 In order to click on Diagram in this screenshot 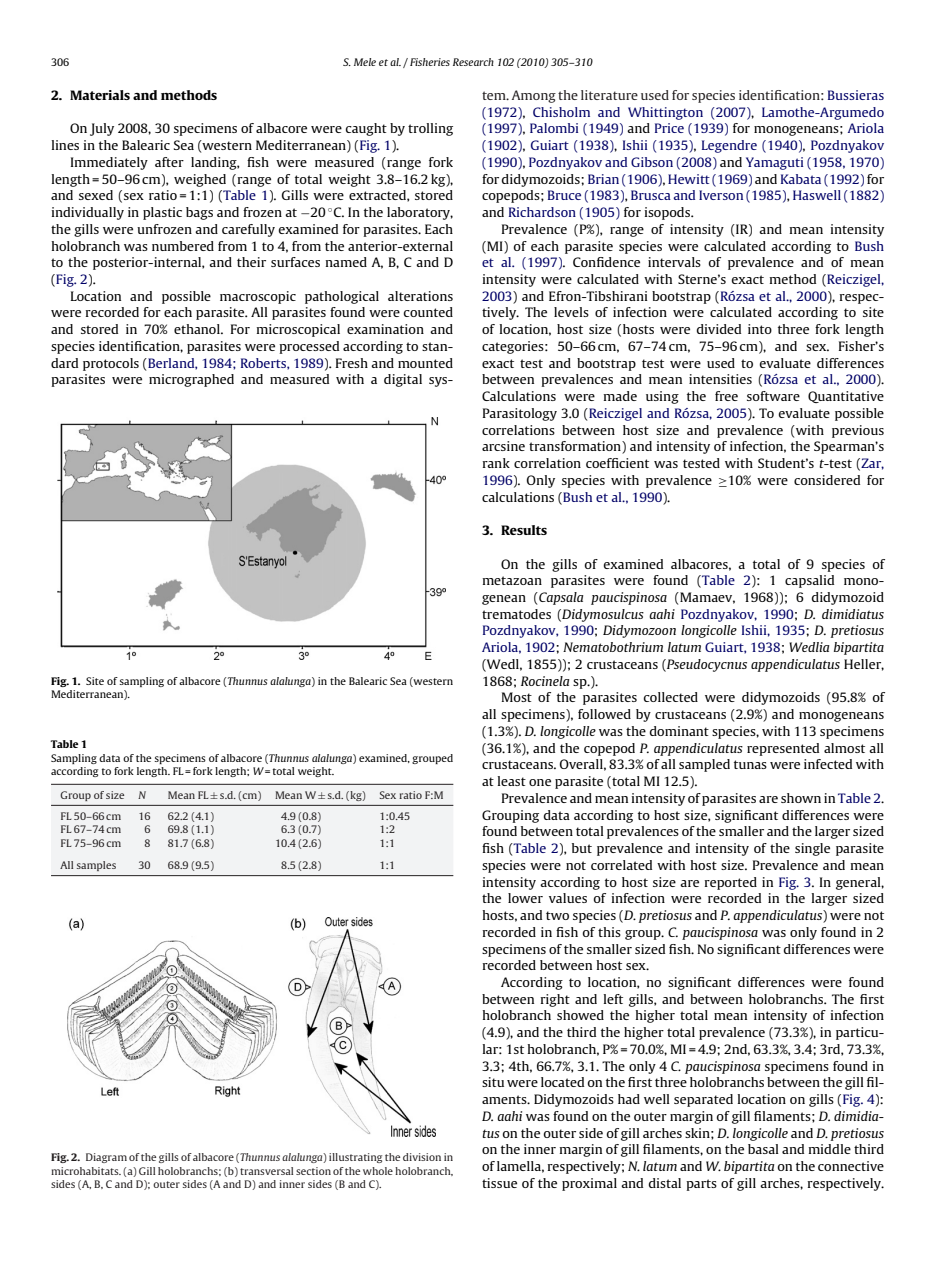, I will do `click(106, 1158)`.
